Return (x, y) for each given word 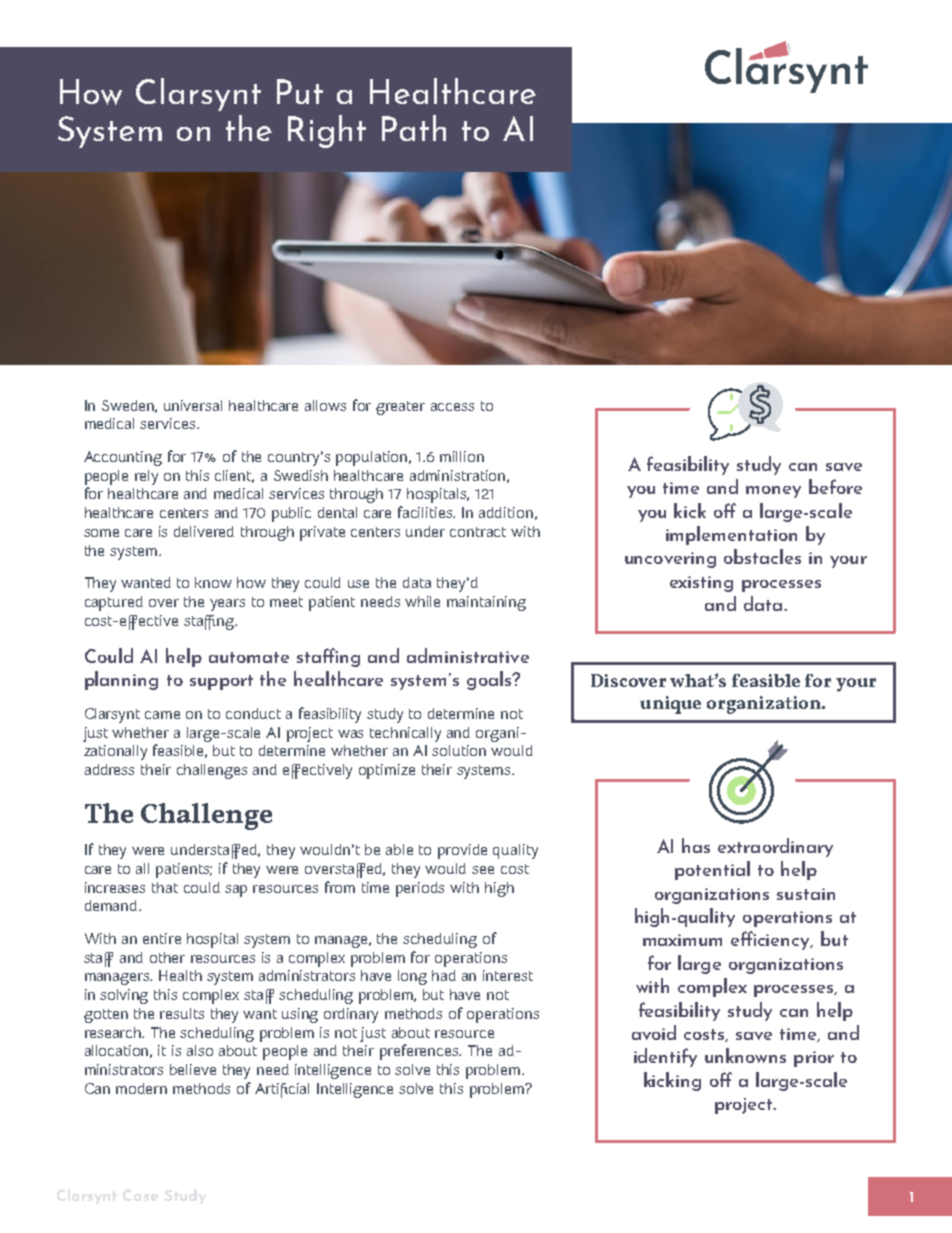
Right (327, 131)
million (462, 456)
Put (300, 91)
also (200, 1050)
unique (670, 705)
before (835, 486)
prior (814, 1059)
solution (459, 750)
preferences (420, 1052)
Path (414, 128)
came (162, 715)
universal (193, 405)
